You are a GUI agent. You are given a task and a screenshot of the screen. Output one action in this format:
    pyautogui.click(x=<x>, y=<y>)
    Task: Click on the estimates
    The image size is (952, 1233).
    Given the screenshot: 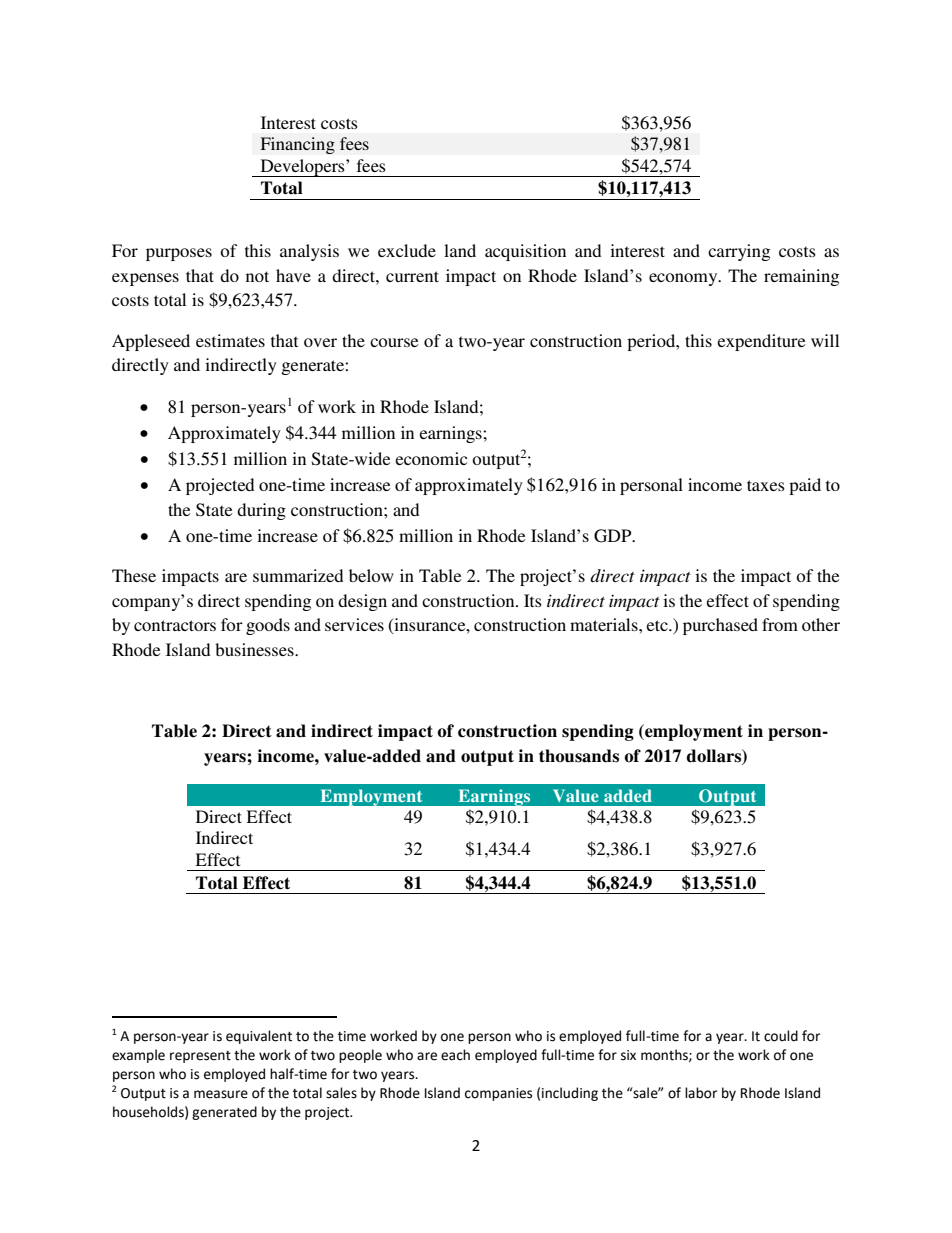 What is the action you would take?
    pyautogui.click(x=230, y=340)
